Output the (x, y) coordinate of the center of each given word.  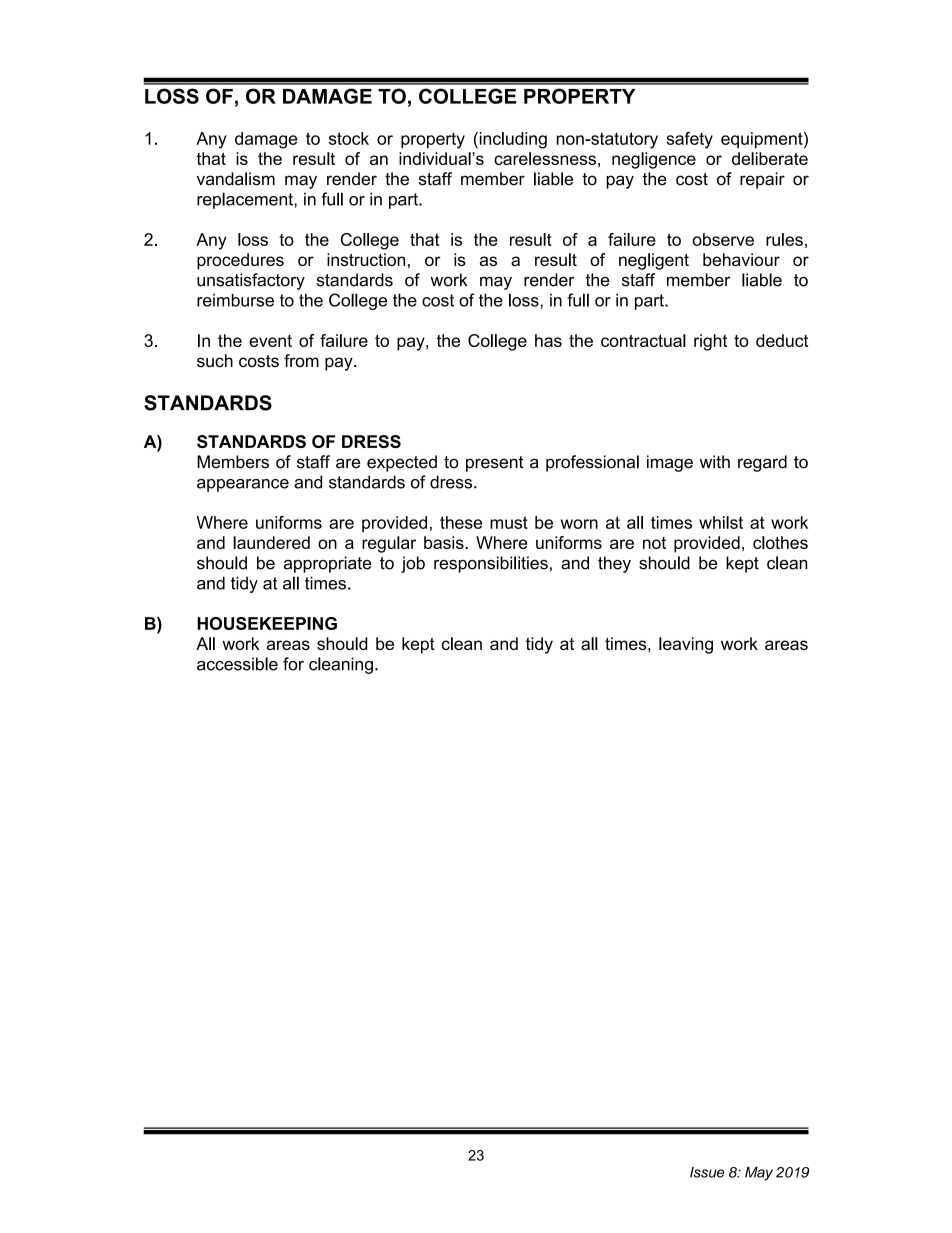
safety (689, 140)
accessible (237, 664)
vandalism (236, 179)
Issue (707, 1172)
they (614, 564)
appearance (243, 485)
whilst (721, 522)
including (512, 140)
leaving (686, 645)
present (494, 464)
